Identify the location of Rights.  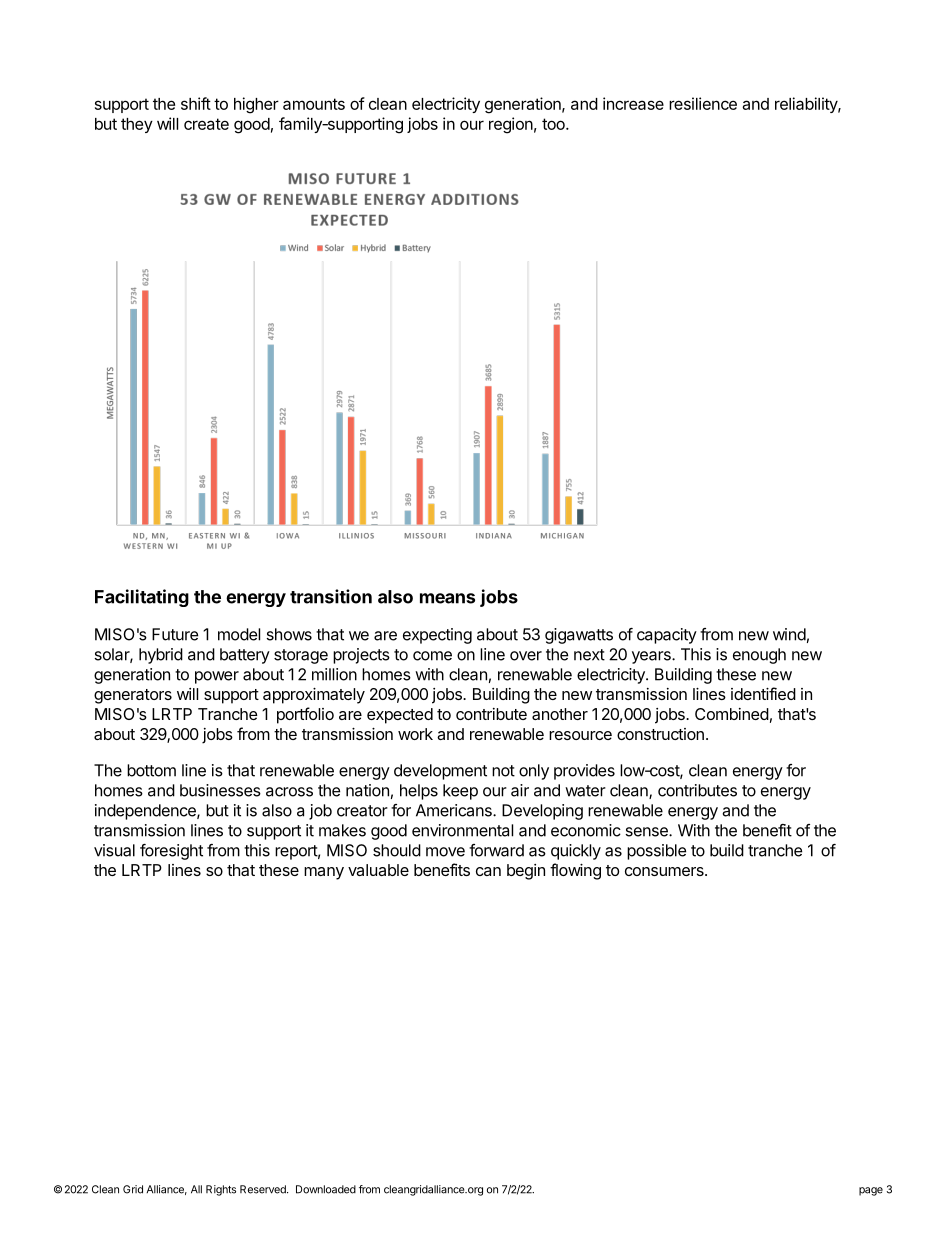
(221, 1190).
